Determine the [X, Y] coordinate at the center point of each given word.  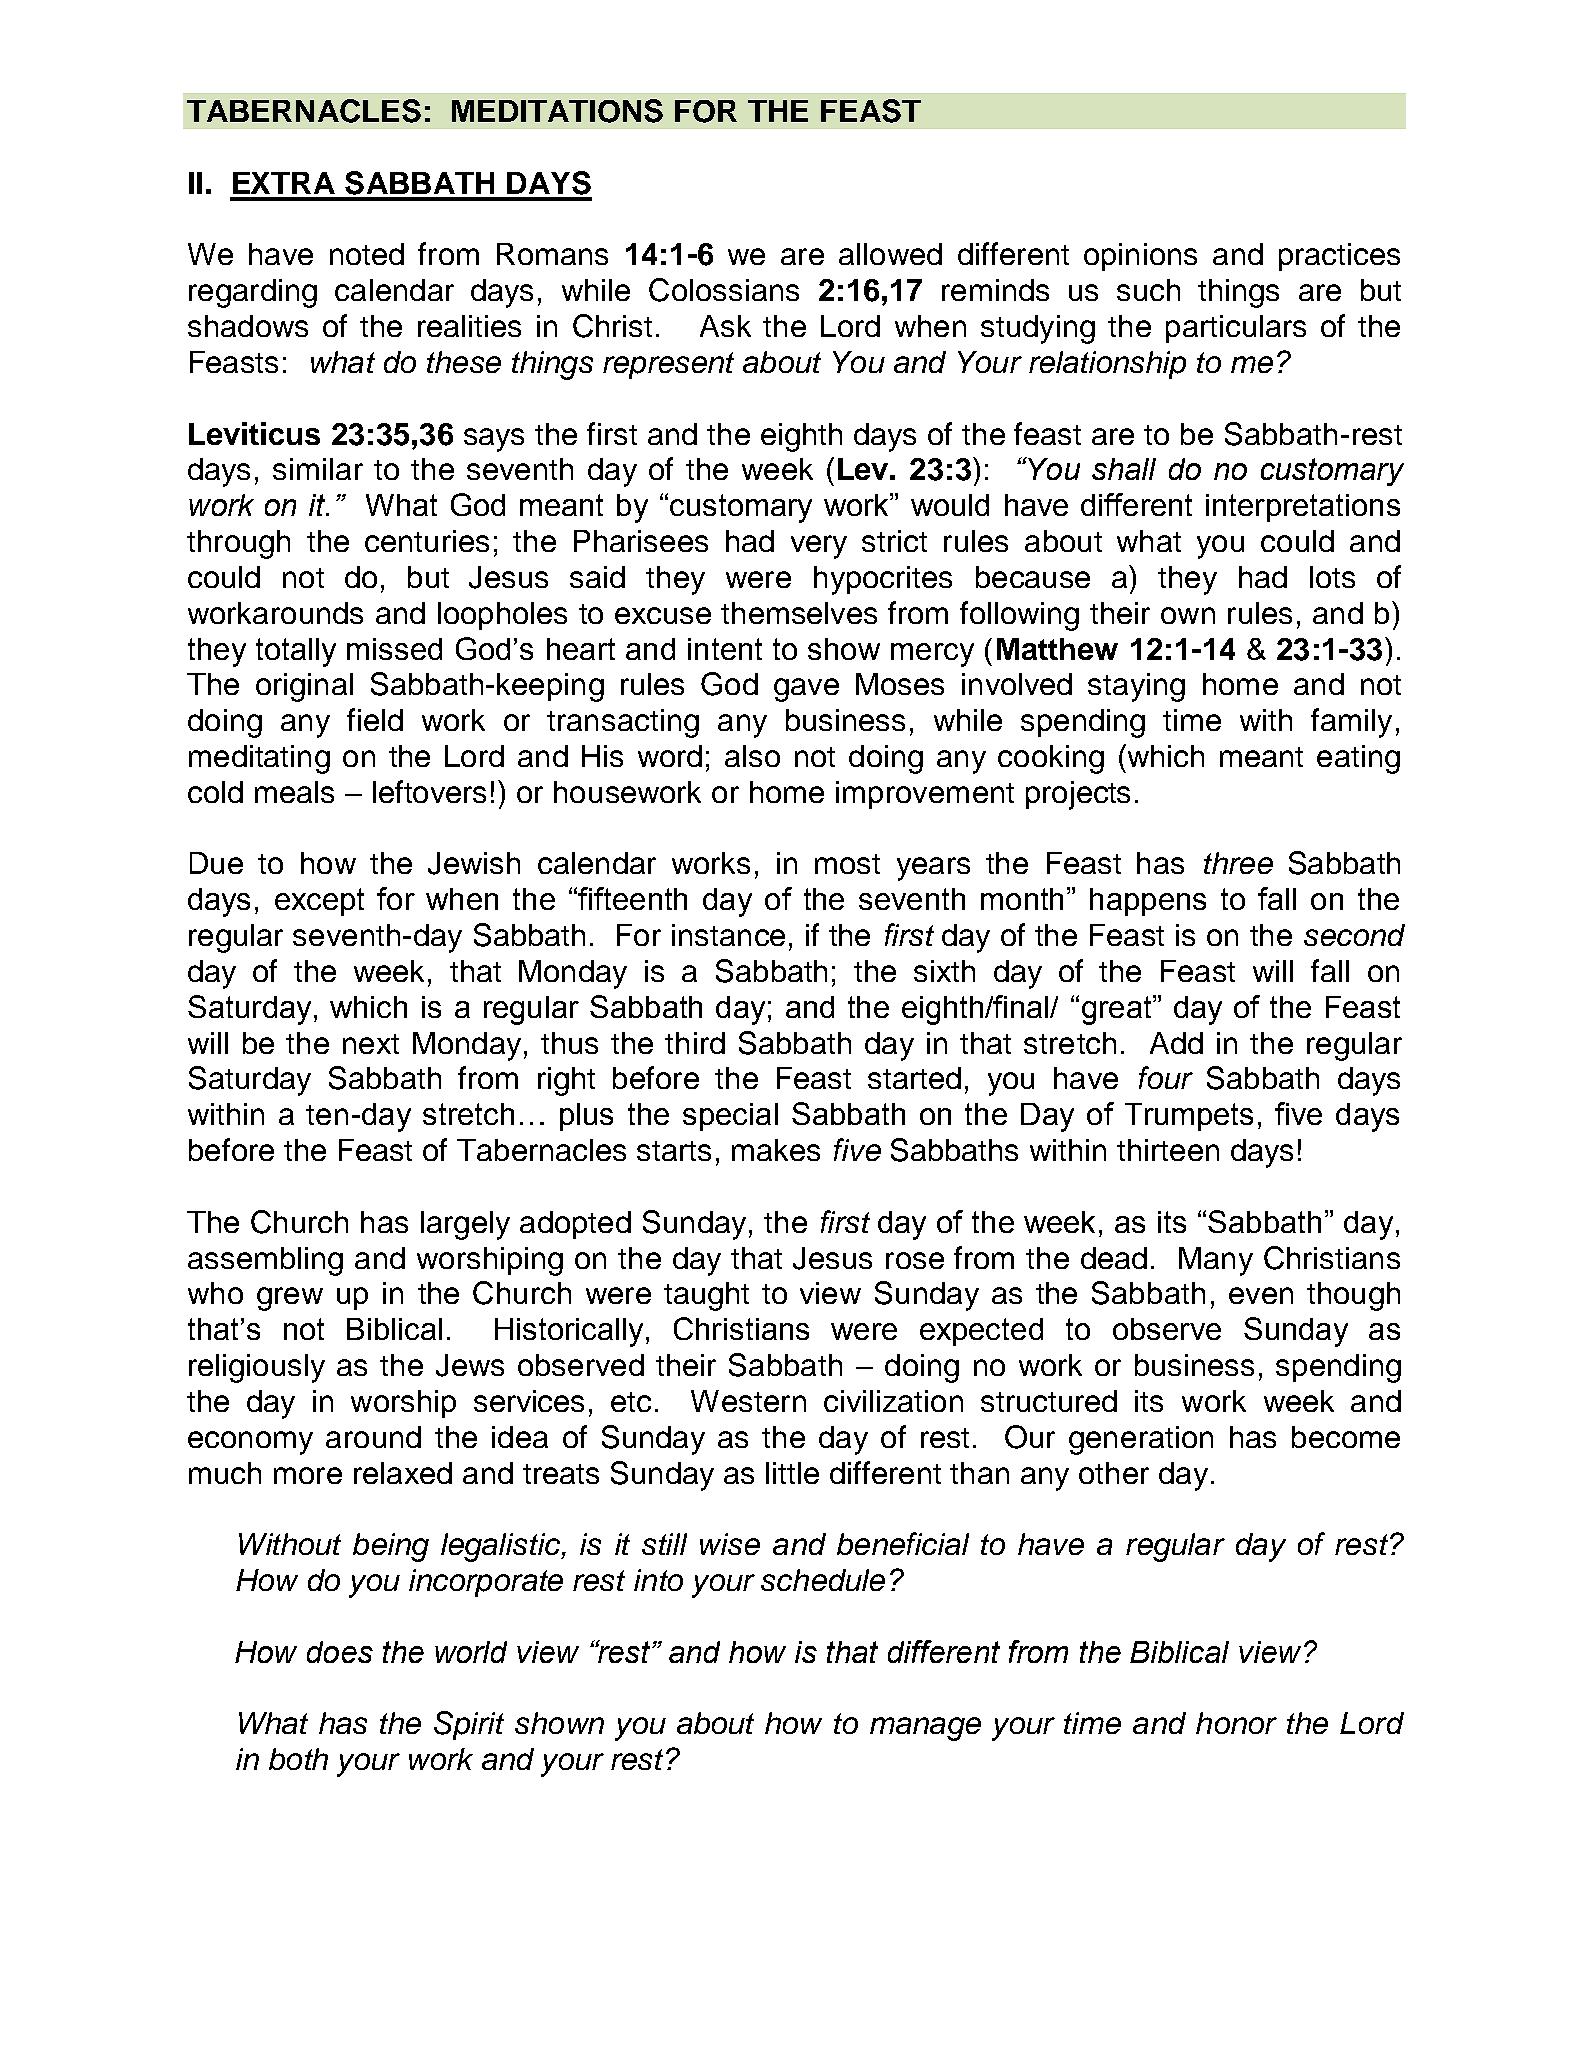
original [304, 687]
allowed [890, 254]
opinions [1140, 257]
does [340, 1652]
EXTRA [284, 183]
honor [1236, 1723]
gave [806, 690]
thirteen [1168, 1150]
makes [776, 1150]
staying [1136, 687]
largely [465, 1225]
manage [925, 1729]
